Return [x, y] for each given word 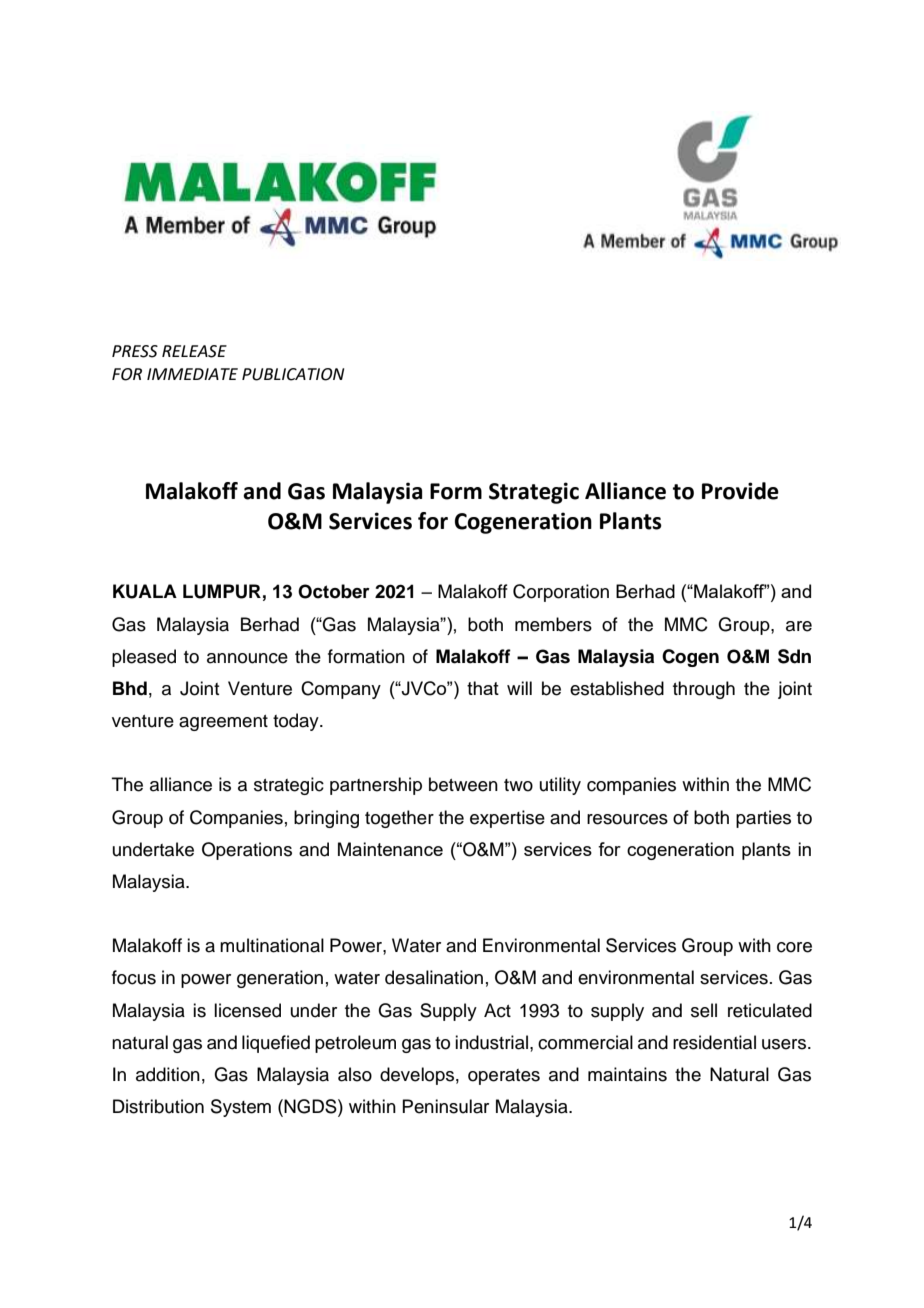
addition [168, 1074]
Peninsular [445, 1106]
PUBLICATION [293, 374]
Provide [740, 491]
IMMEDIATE [192, 374]
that [483, 688]
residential [714, 1042]
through [704, 690]
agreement [223, 723]
